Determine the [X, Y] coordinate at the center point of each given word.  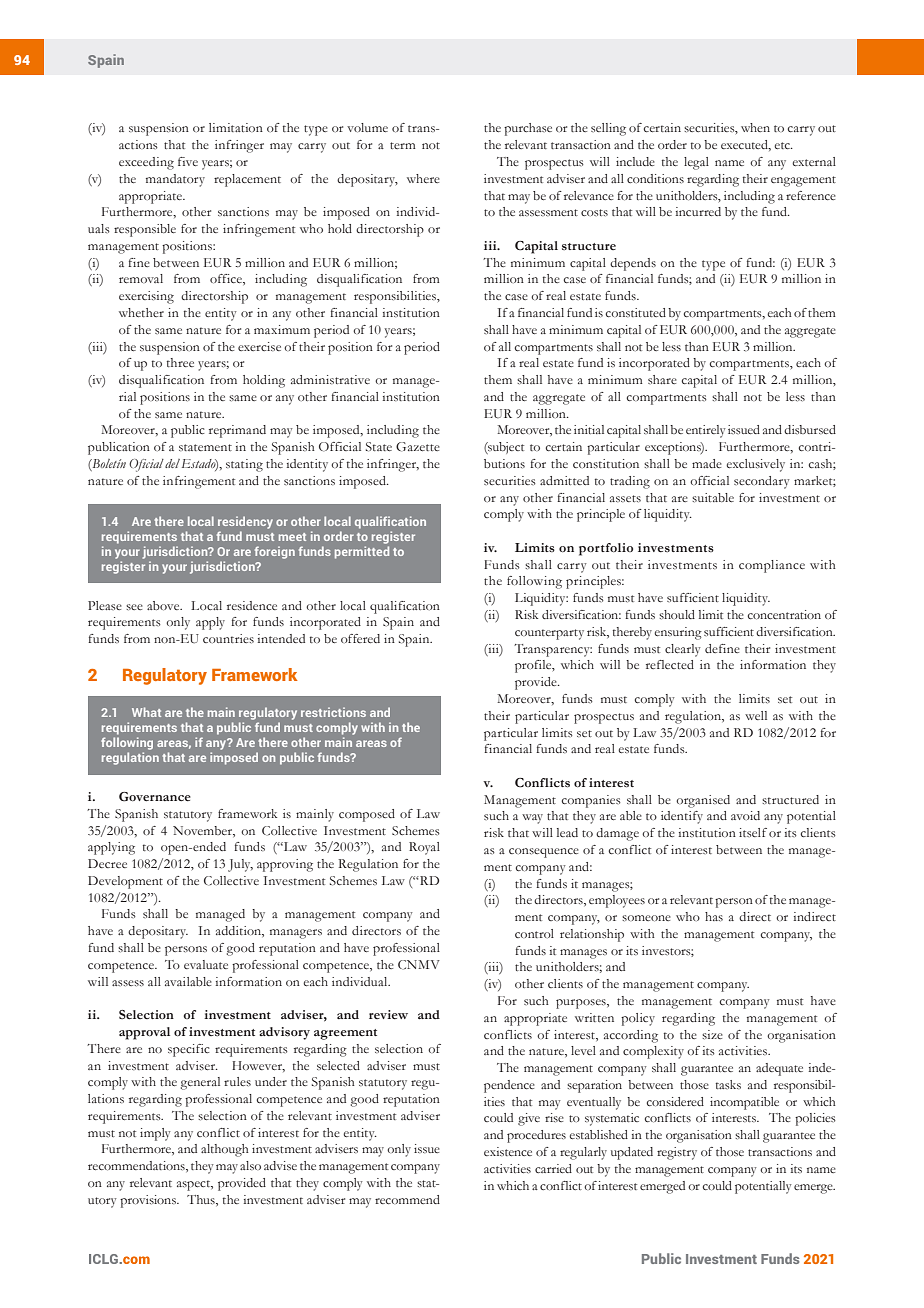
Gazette [418, 447]
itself [753, 832]
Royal [424, 848]
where [423, 178]
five [188, 161]
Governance [155, 797]
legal [696, 163]
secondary [762, 482]
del [172, 463]
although [225, 1150]
